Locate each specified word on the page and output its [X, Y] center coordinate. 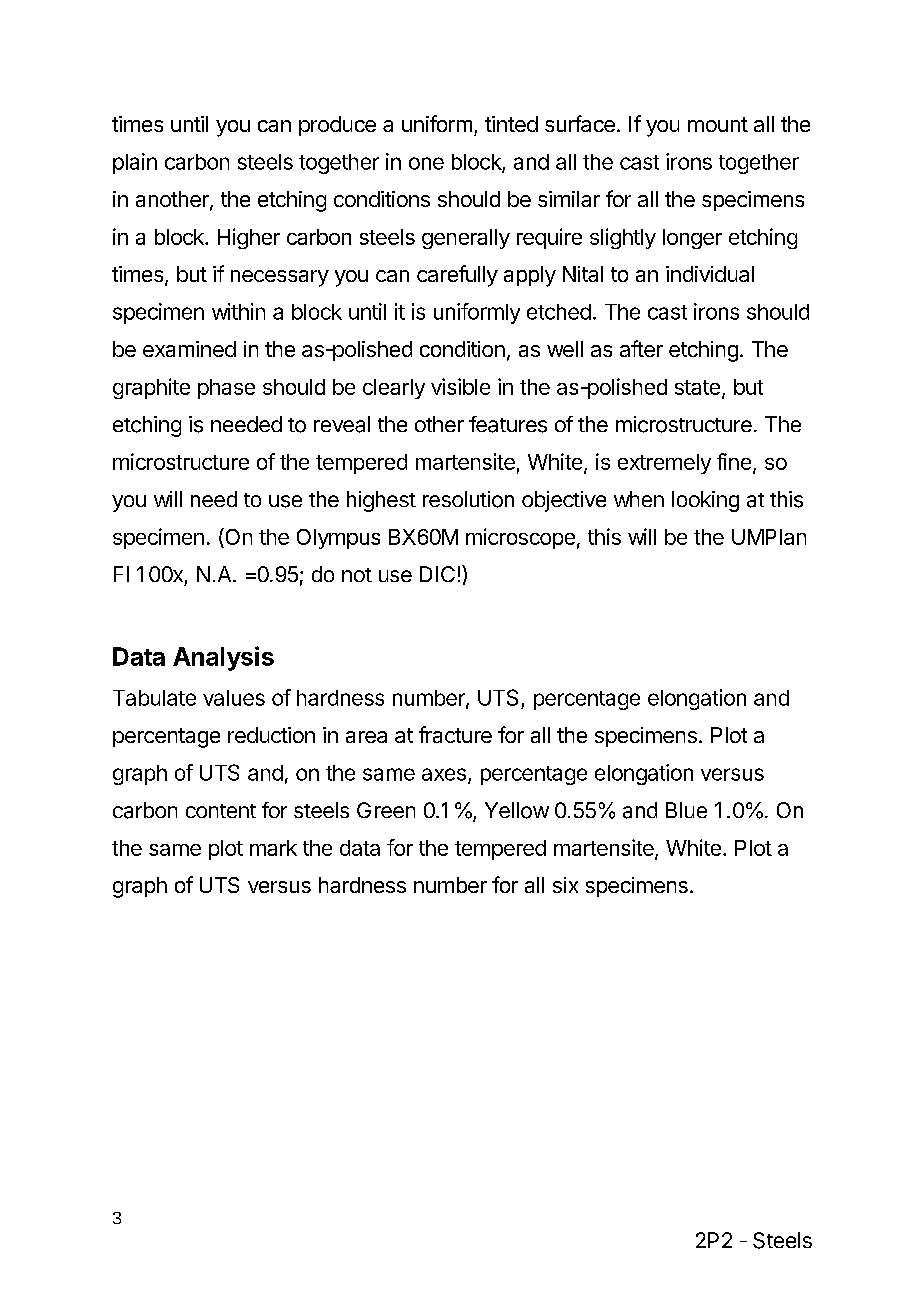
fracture [455, 734]
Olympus [338, 539]
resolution [468, 499]
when [639, 499]
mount [718, 124]
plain [135, 163]
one [426, 163]
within [238, 311]
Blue [686, 810]
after [641, 348]
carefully [457, 276]
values [234, 698]
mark [273, 848]
